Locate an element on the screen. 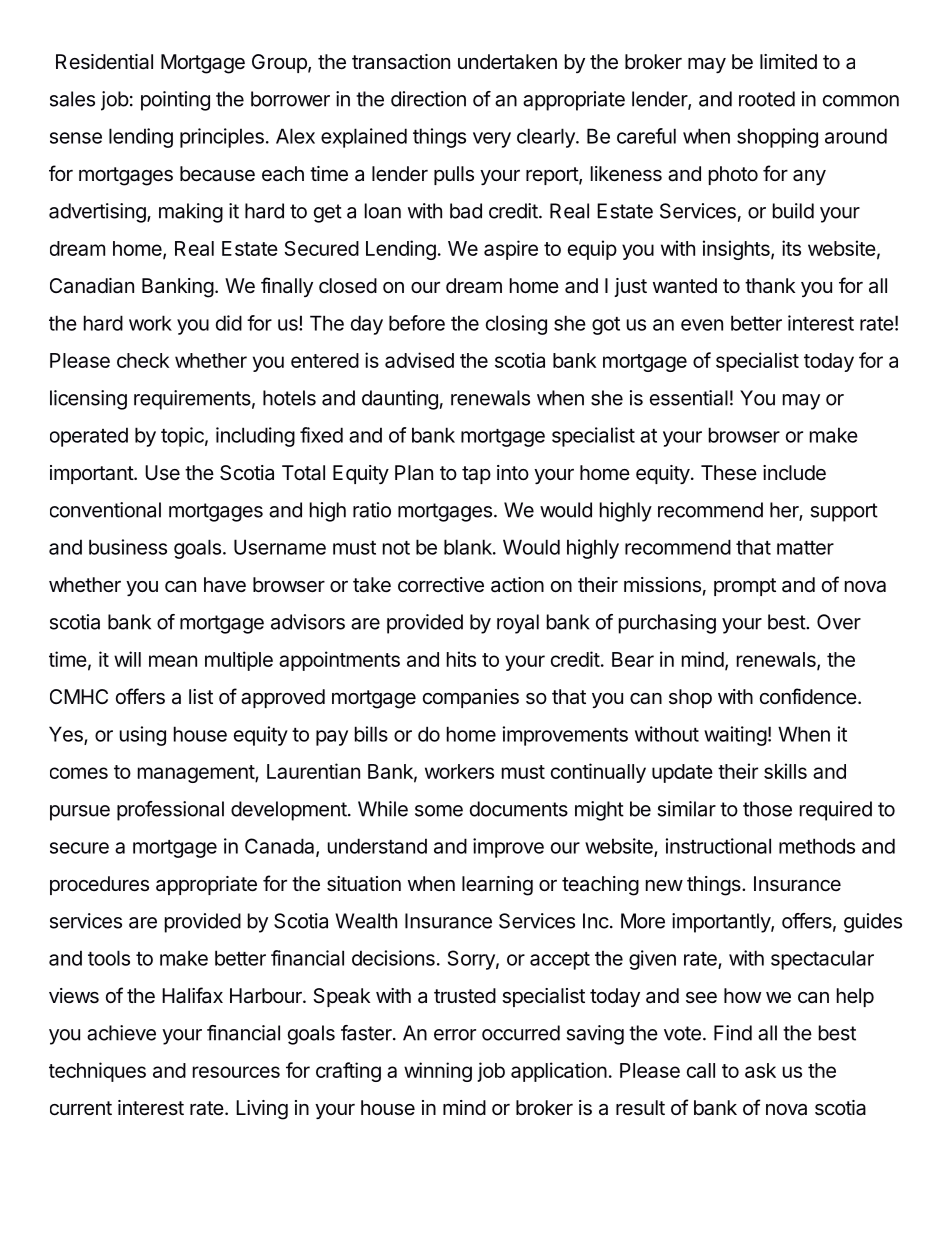 The width and height of the screenshot is (952, 1233). corrective is located at coordinates (441, 585).
